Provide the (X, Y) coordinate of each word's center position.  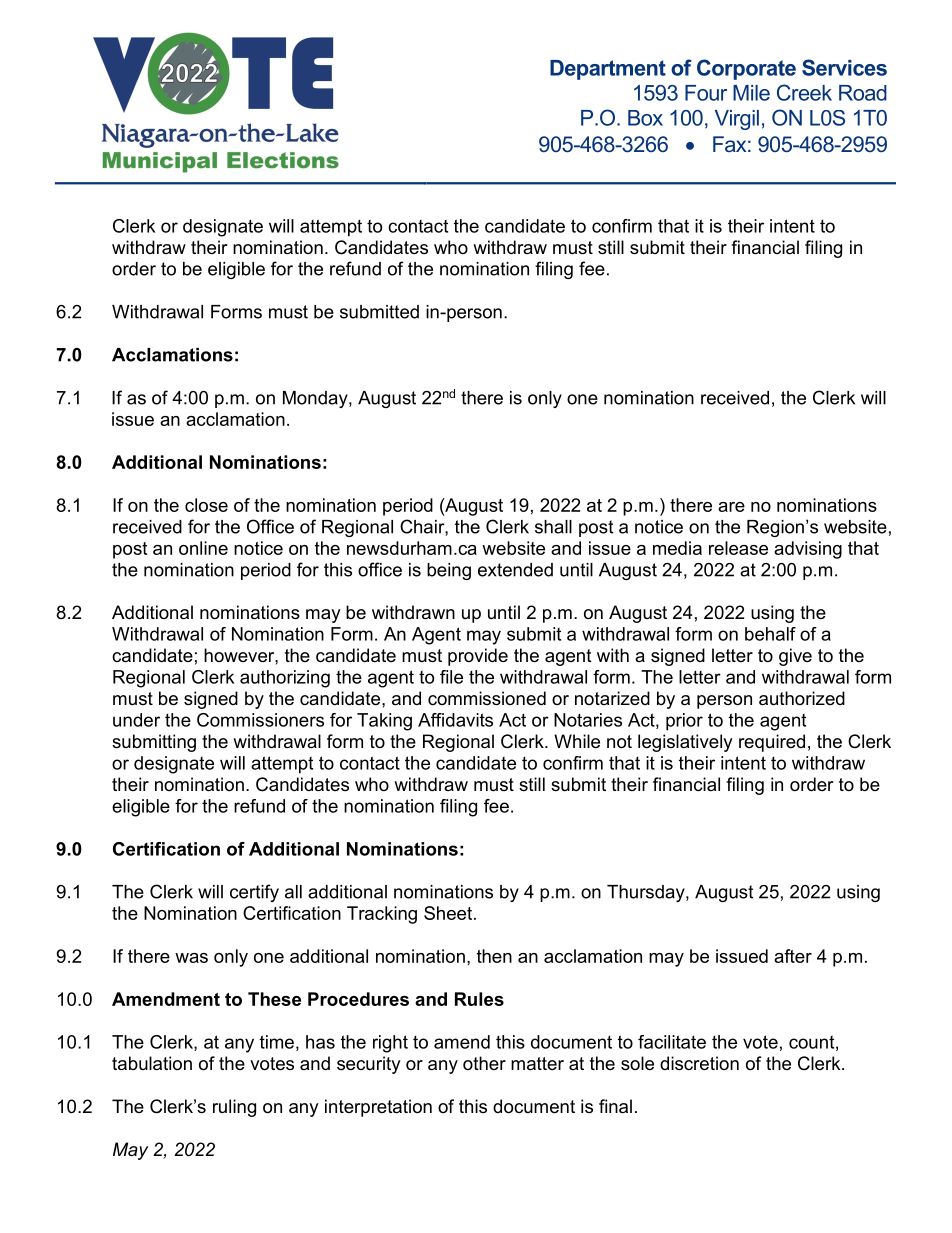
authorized (802, 698)
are (731, 507)
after (793, 956)
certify (254, 893)
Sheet (449, 913)
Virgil (737, 120)
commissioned (487, 698)
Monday (316, 399)
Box (645, 118)
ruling (234, 1108)
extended (515, 570)
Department (608, 70)
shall (553, 527)
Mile (751, 93)
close (206, 505)
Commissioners (260, 720)
